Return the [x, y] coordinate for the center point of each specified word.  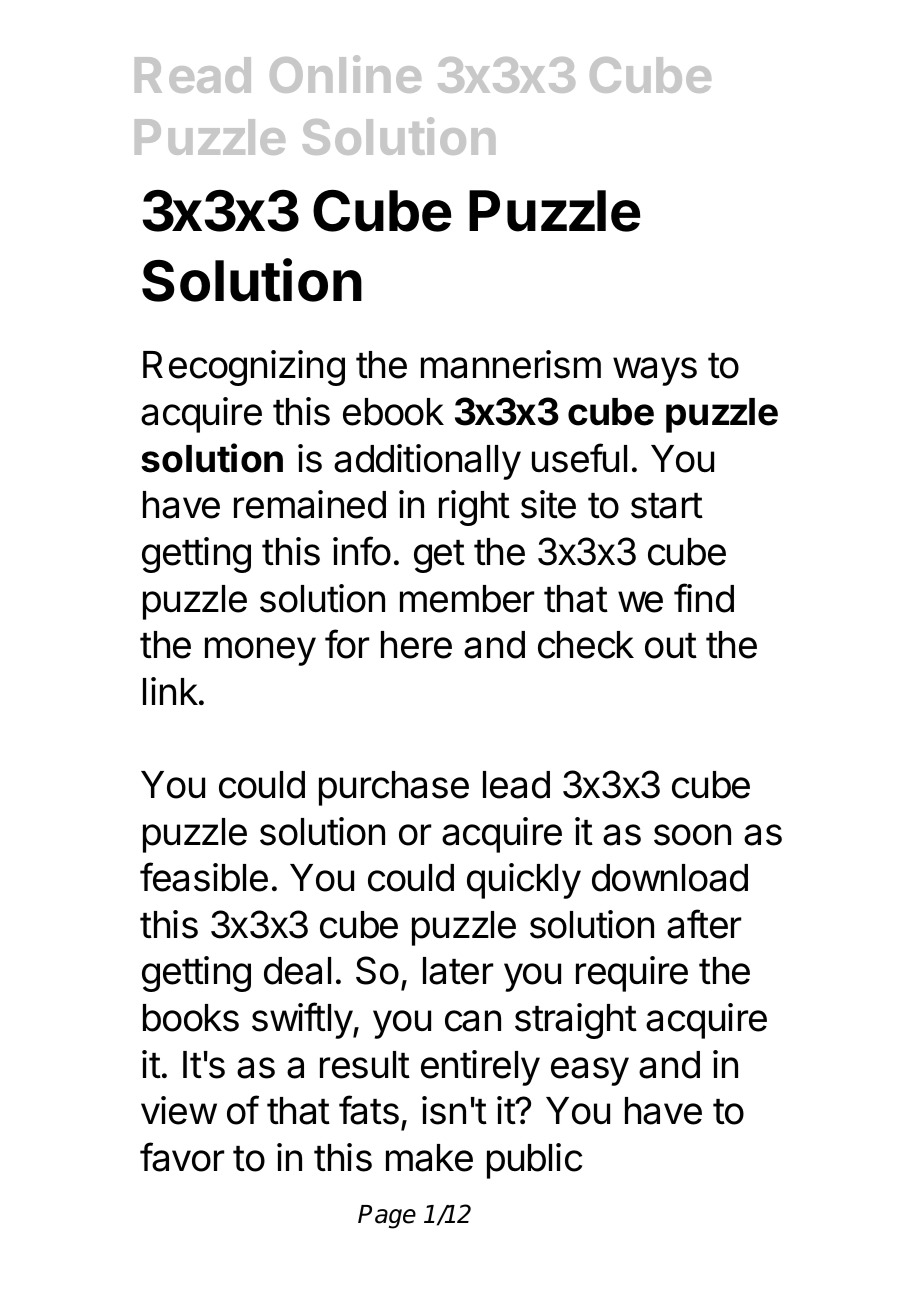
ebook [393, 412]
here [416, 645]
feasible [204, 877]
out [671, 646]
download [670, 878]
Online [345, 74]
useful [579, 458]
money [260, 651]
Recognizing [244, 368]
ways [655, 371]
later [458, 971]
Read [193, 75]
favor [182, 1157]
